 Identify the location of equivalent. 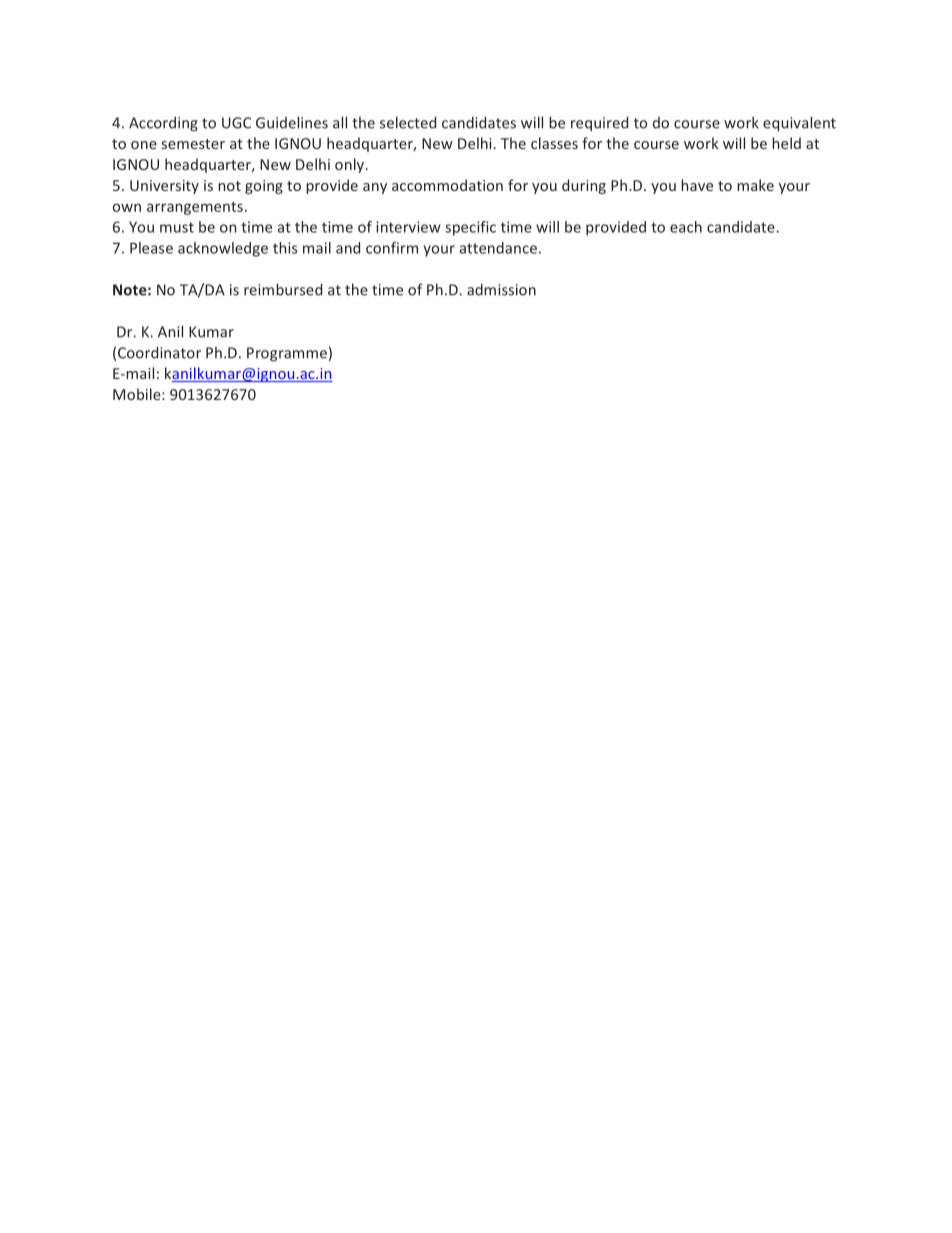
(799, 124).
